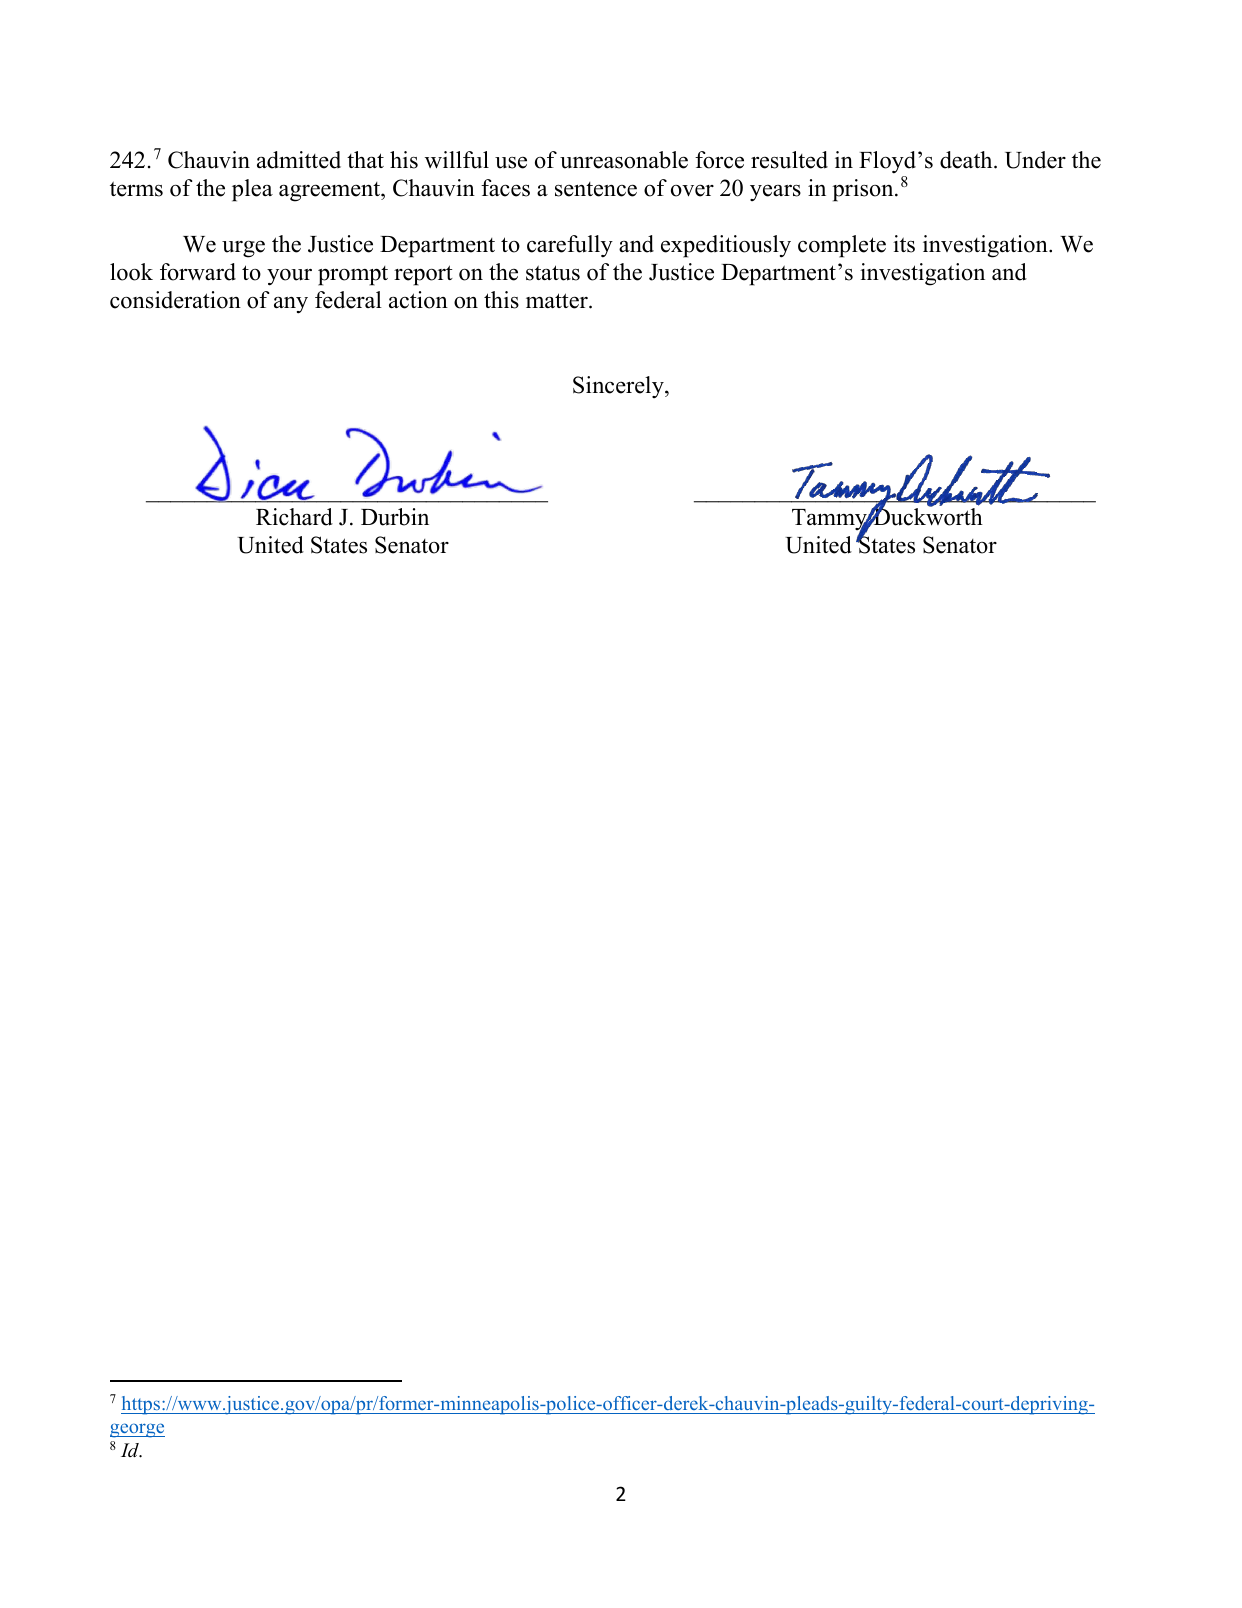 The width and height of the page is (1242, 1608). Describe the element at coordinates (299, 160) in the page. I see `admitted` at that location.
